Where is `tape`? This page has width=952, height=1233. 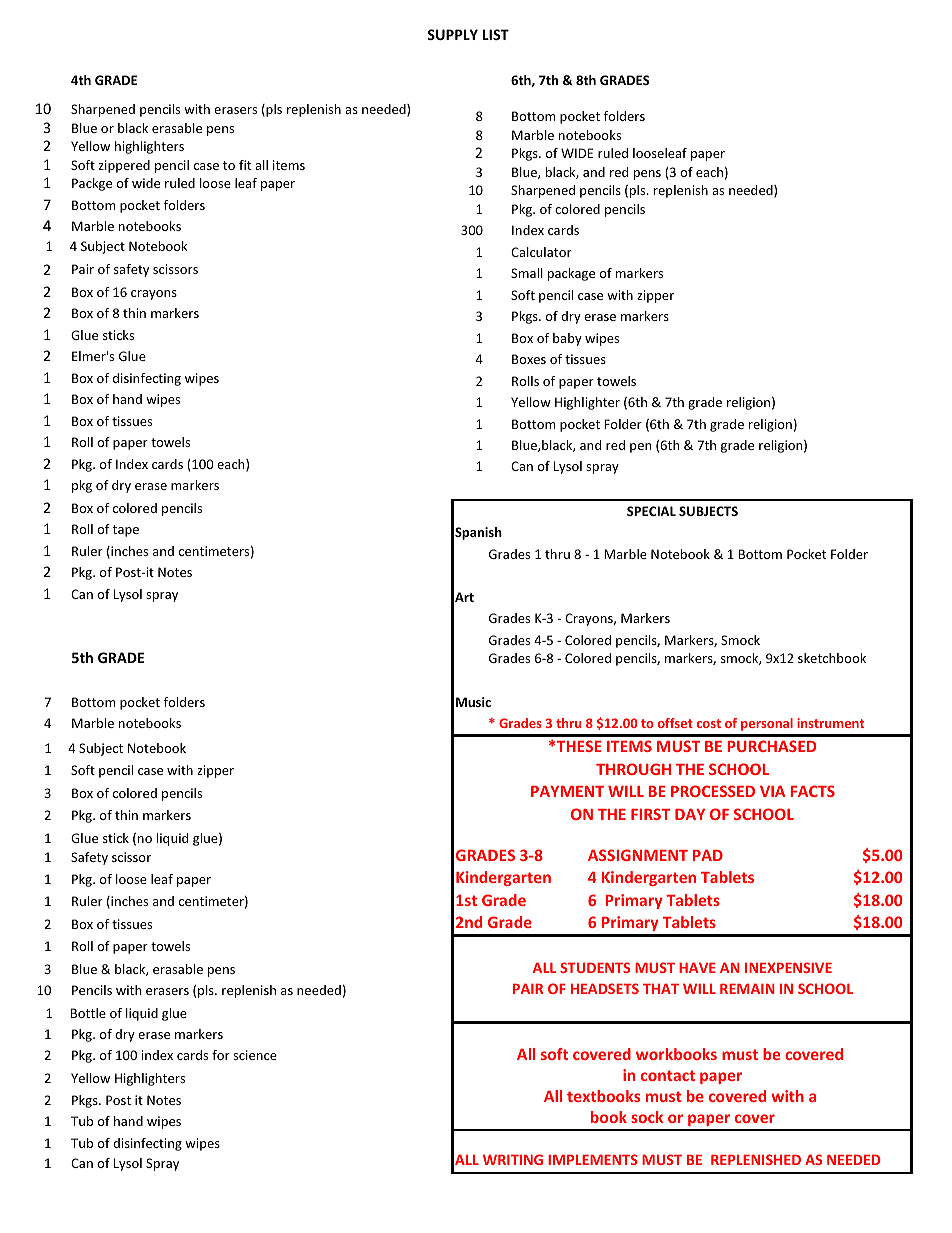 tape is located at coordinates (125, 531).
